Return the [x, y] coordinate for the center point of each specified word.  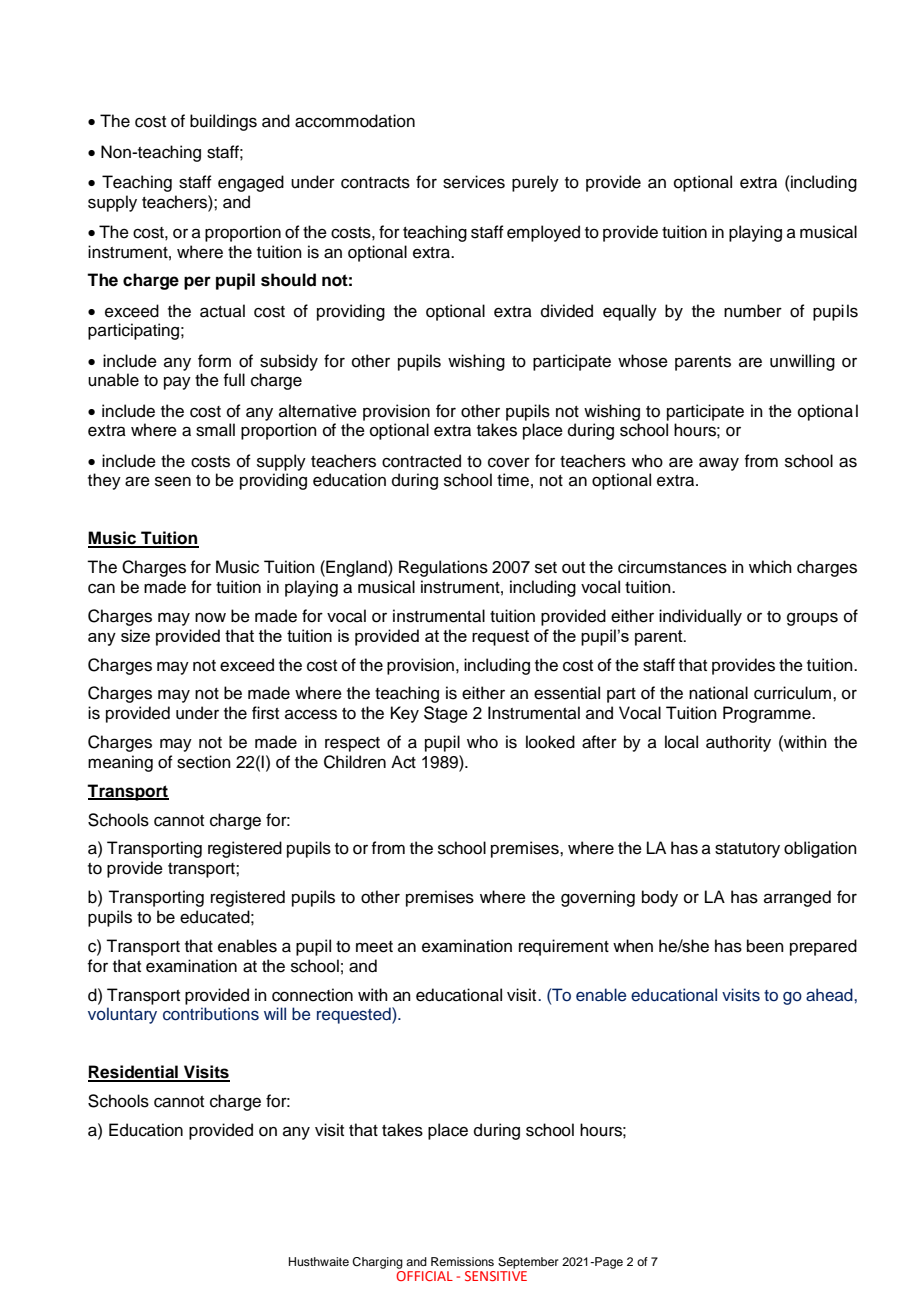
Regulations [443, 568]
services [474, 182]
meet [374, 947]
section [204, 762]
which [770, 567]
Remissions [462, 1261]
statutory [747, 850]
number [753, 311]
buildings [223, 122]
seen [173, 481]
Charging [377, 1263]
